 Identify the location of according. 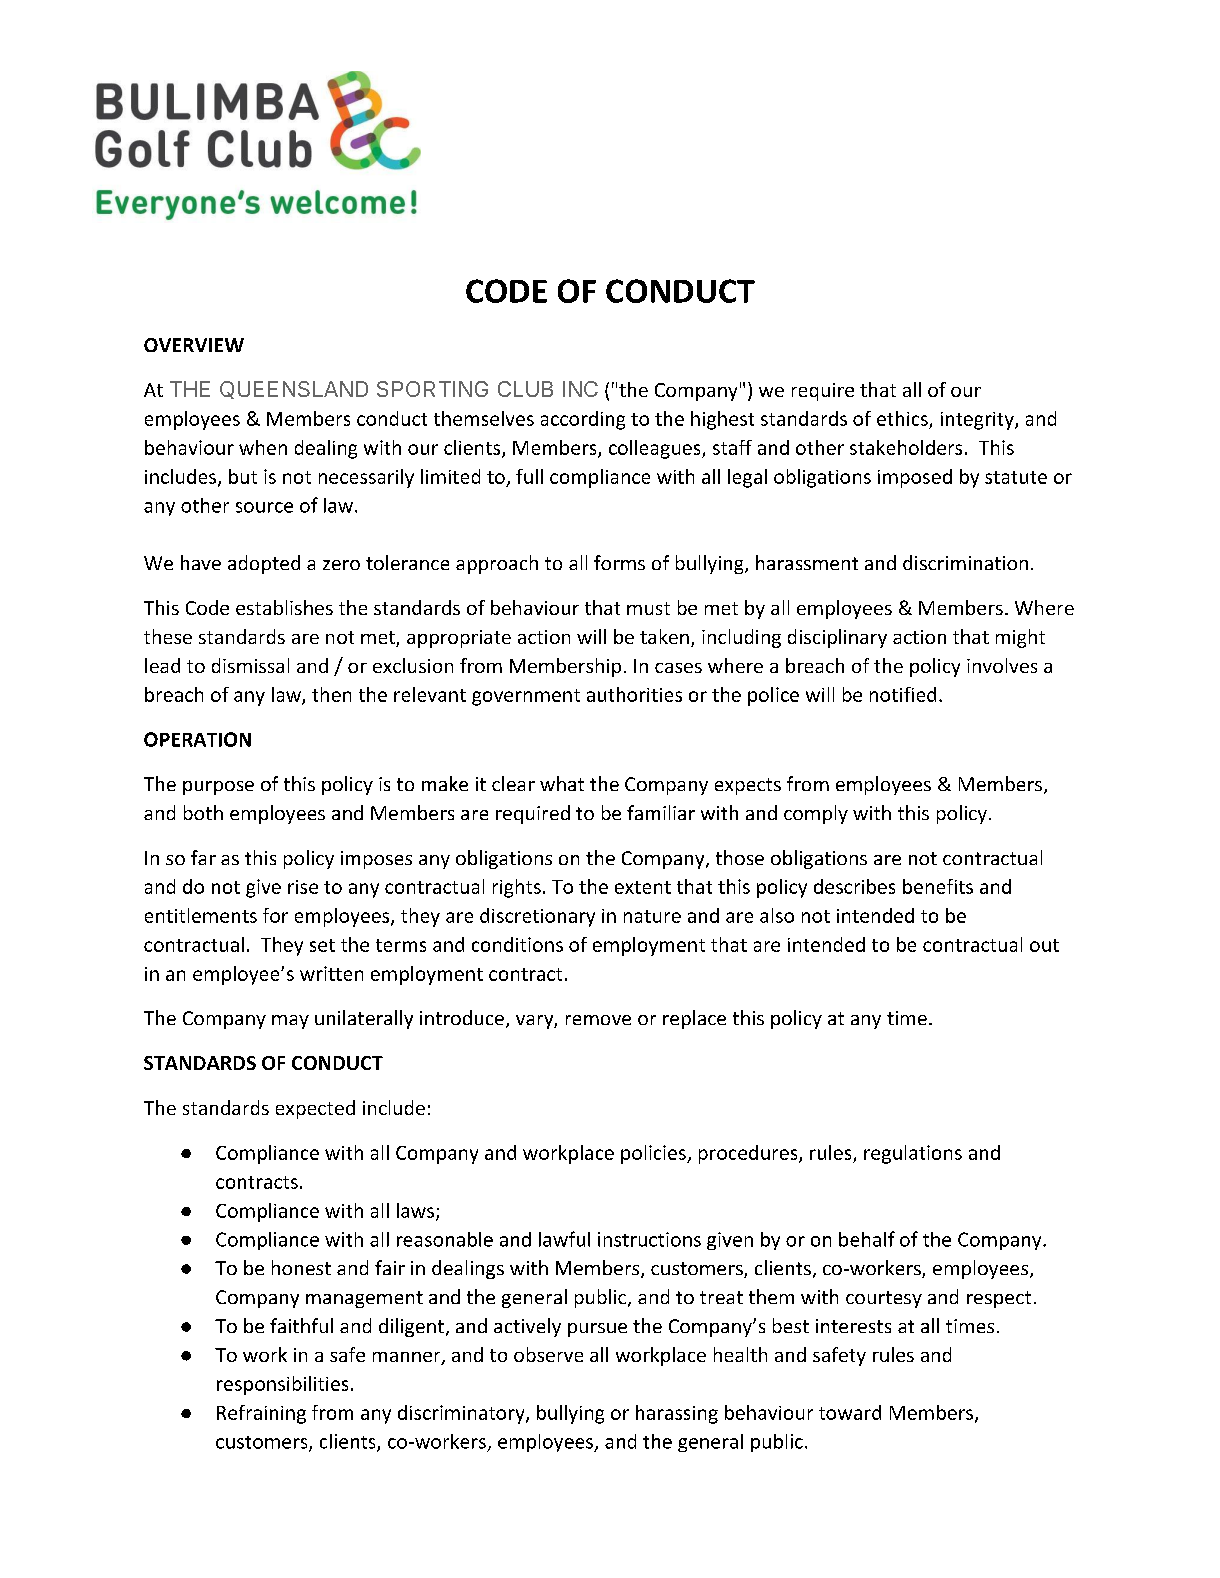
(583, 420).
